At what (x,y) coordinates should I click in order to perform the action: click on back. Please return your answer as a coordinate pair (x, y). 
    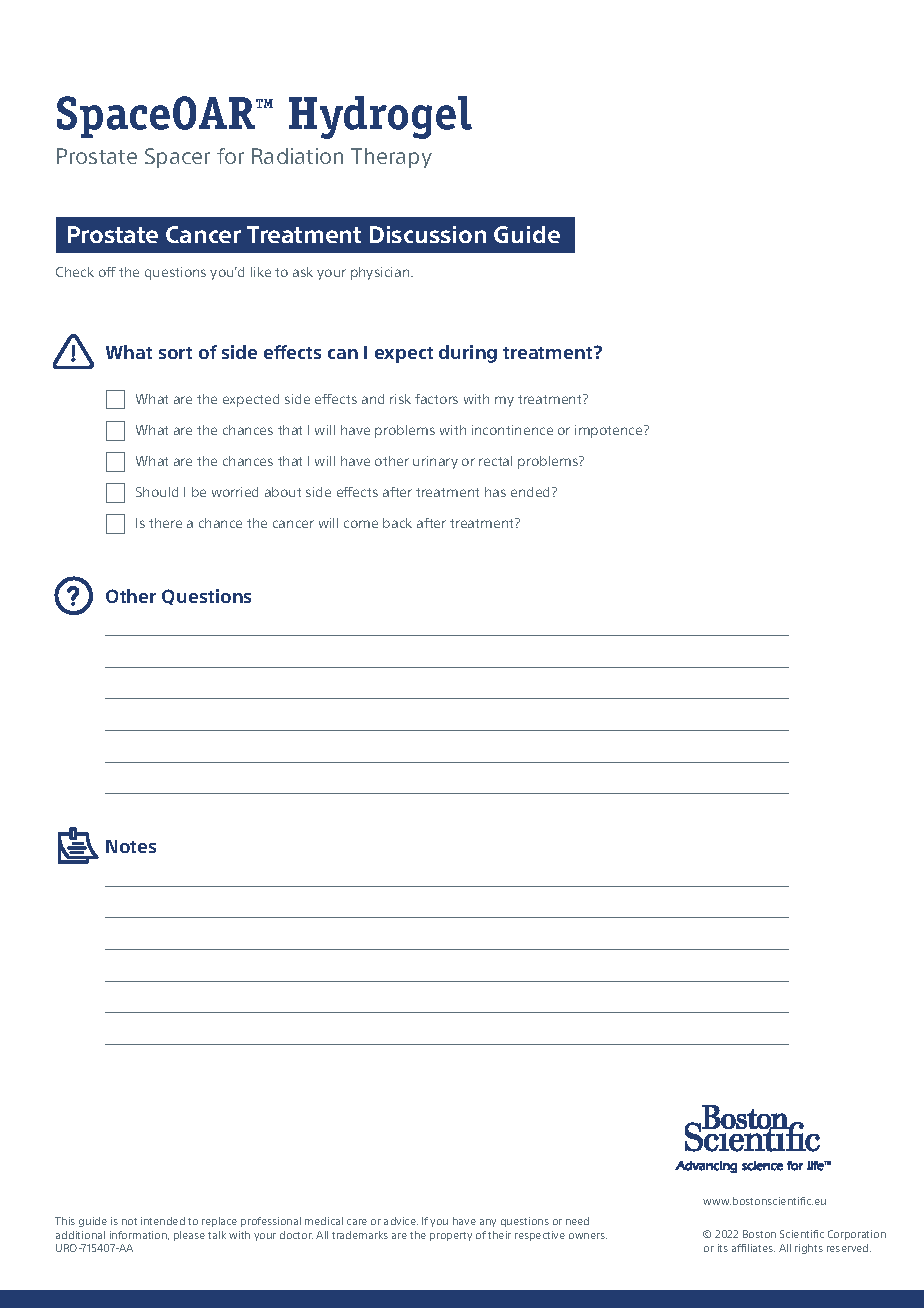
    Looking at the image, I should click on (397, 523).
